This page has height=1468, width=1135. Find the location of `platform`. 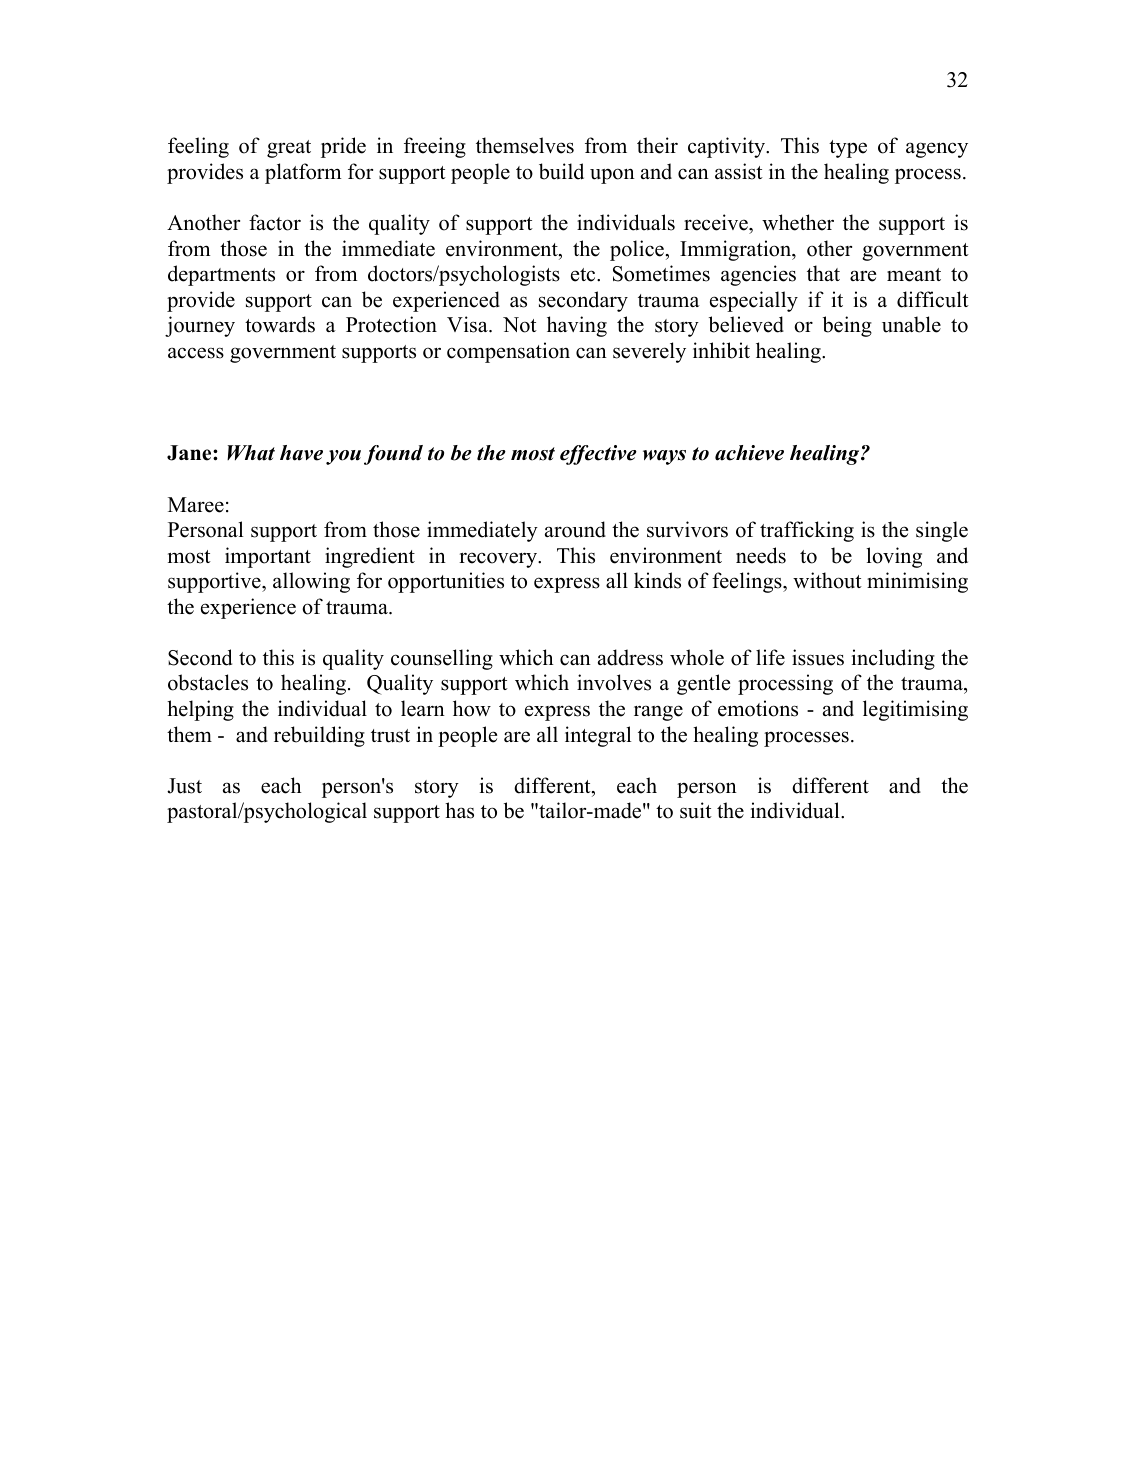

platform is located at coordinates (303, 173).
